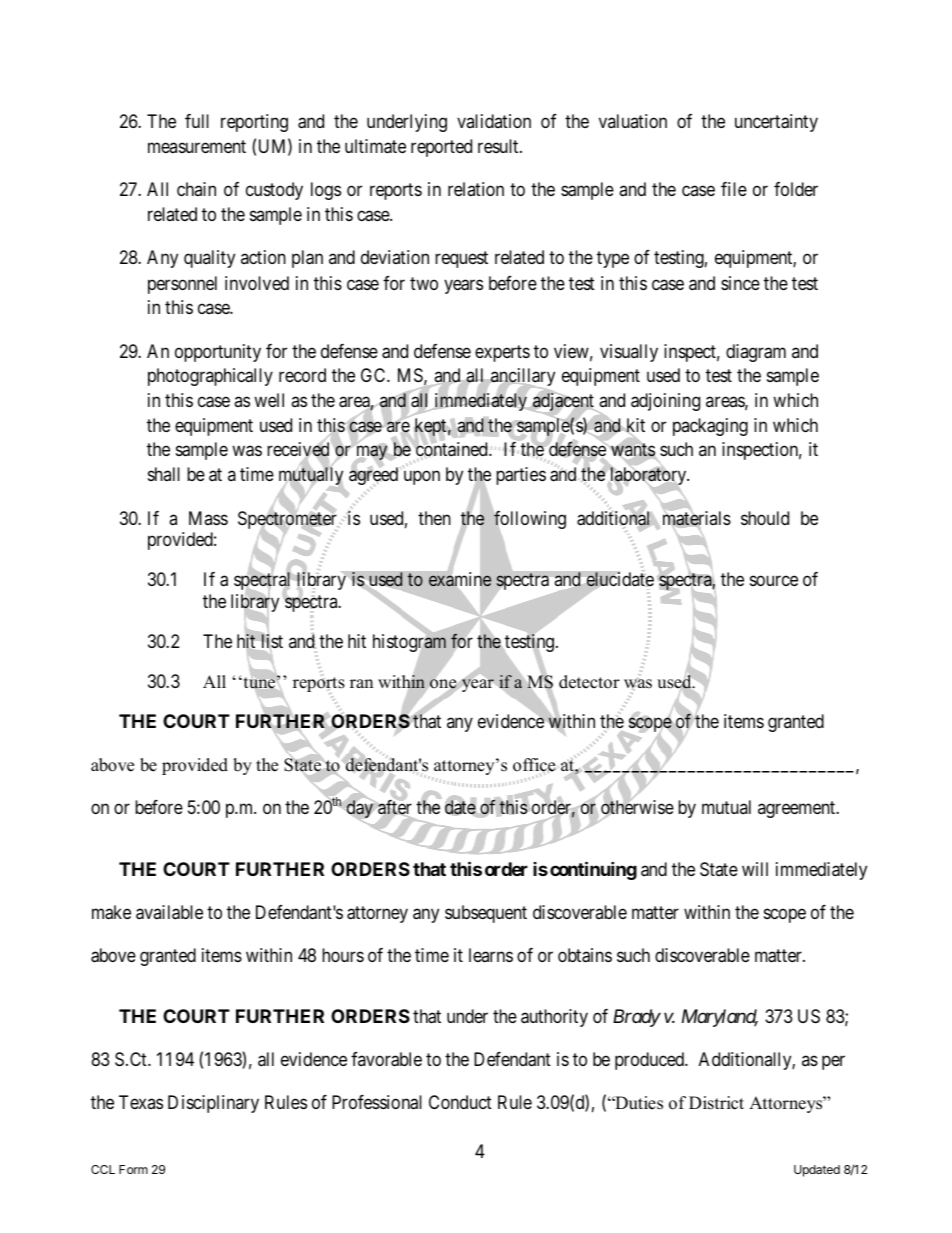 Image resolution: width=952 pixels, height=1233 pixels. Describe the element at coordinates (441, 148) in the document. I see `reported` at that location.
